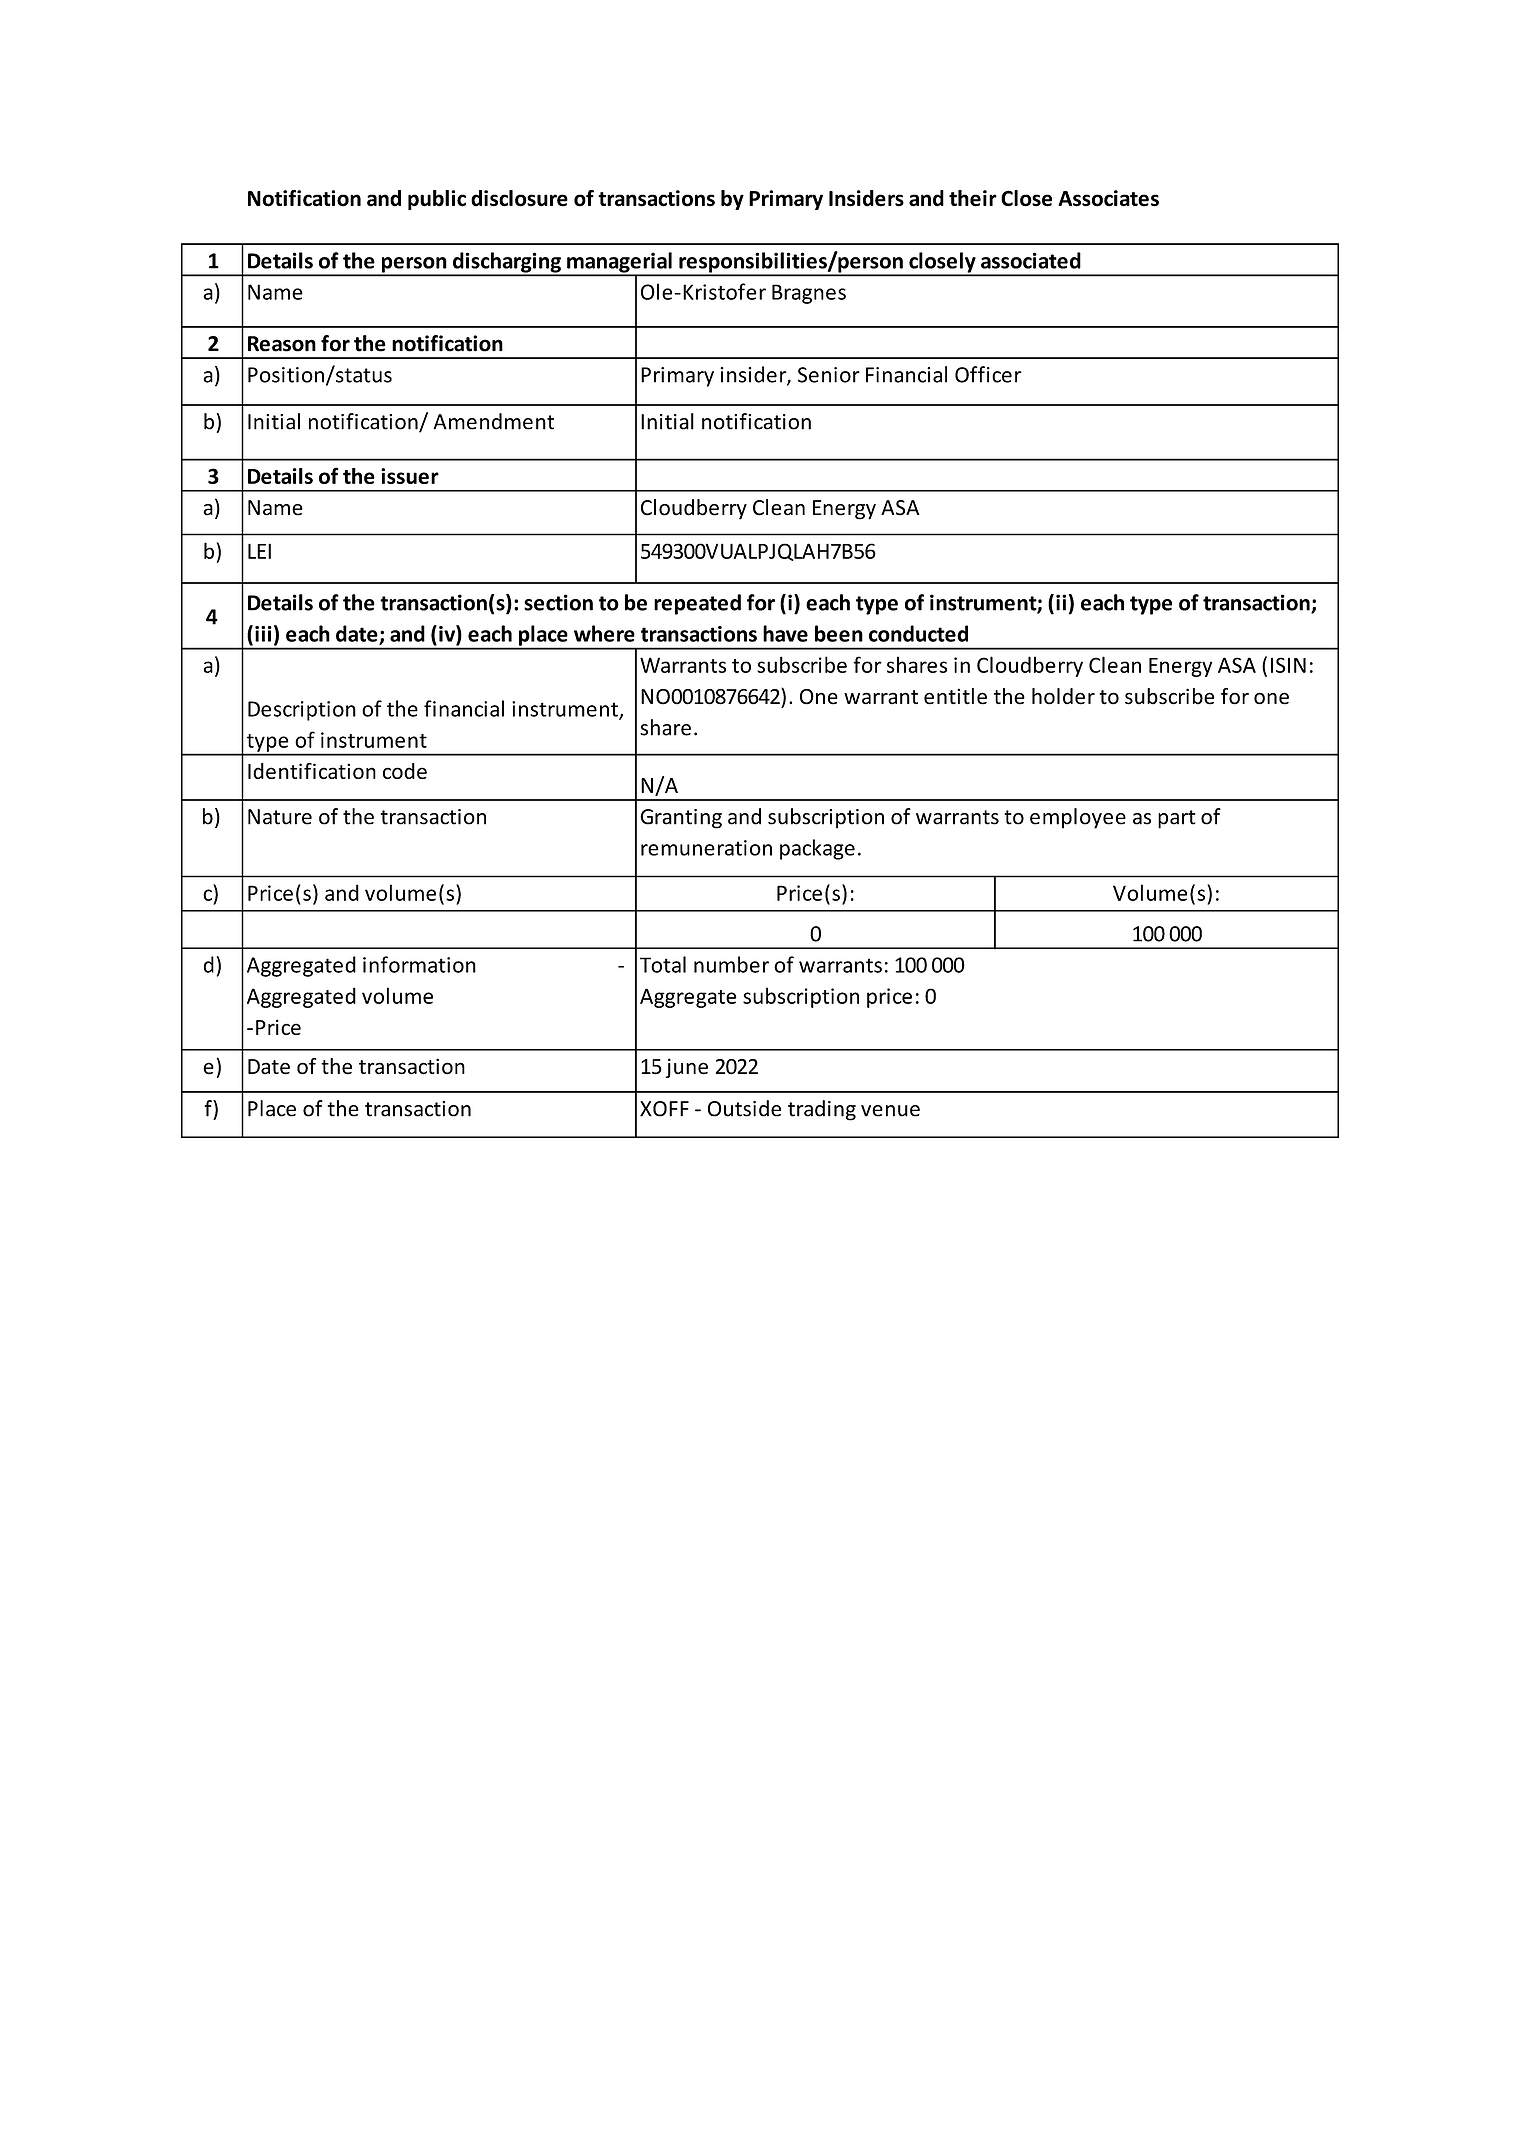 The height and width of the screenshot is (2150, 1520). I want to click on information, so click(419, 964).
